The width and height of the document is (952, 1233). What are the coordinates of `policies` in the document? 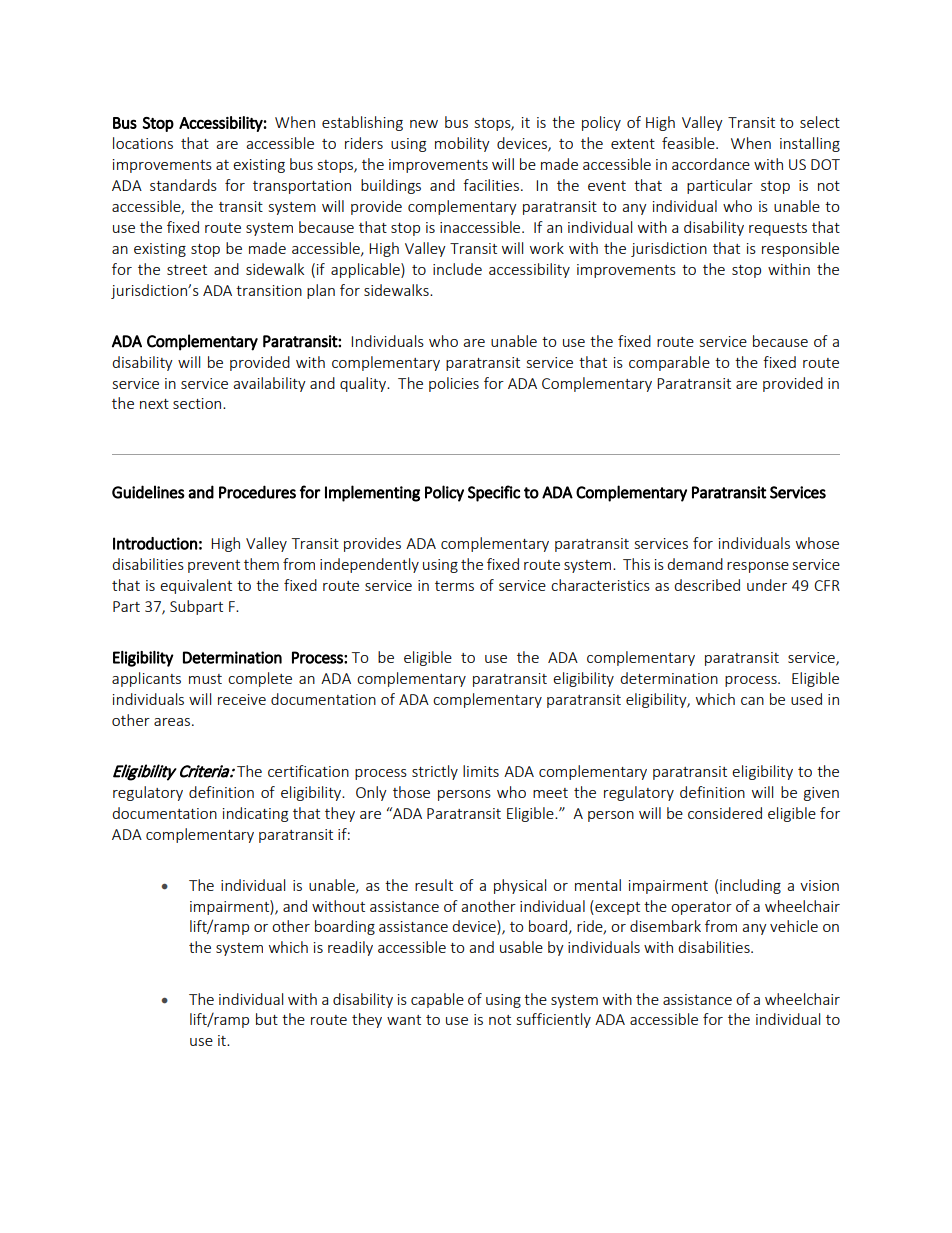 It's located at (454, 384).
